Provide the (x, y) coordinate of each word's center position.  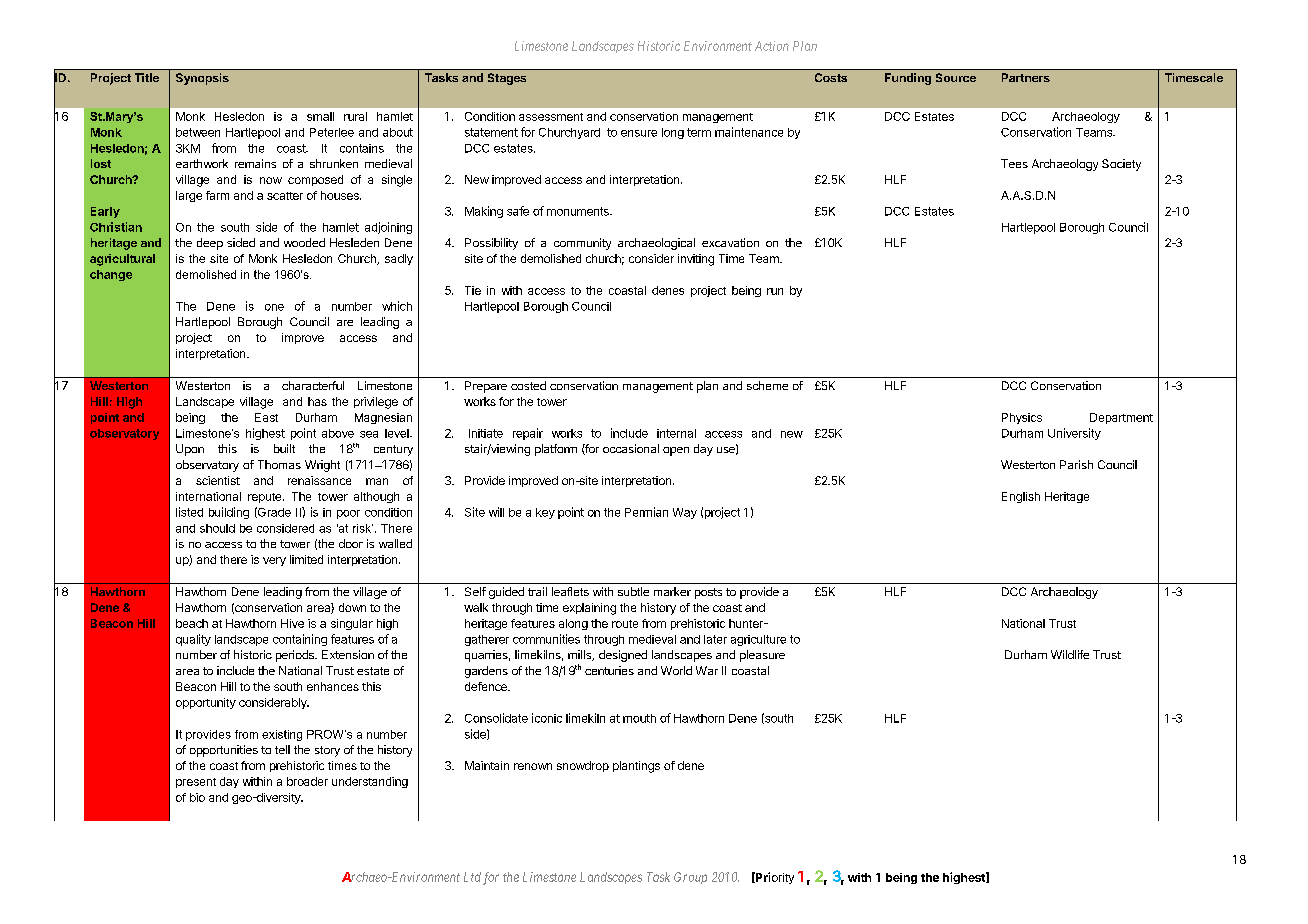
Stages (507, 79)
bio (197, 797)
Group (690, 878)
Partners (1026, 77)
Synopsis (202, 79)
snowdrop (583, 766)
